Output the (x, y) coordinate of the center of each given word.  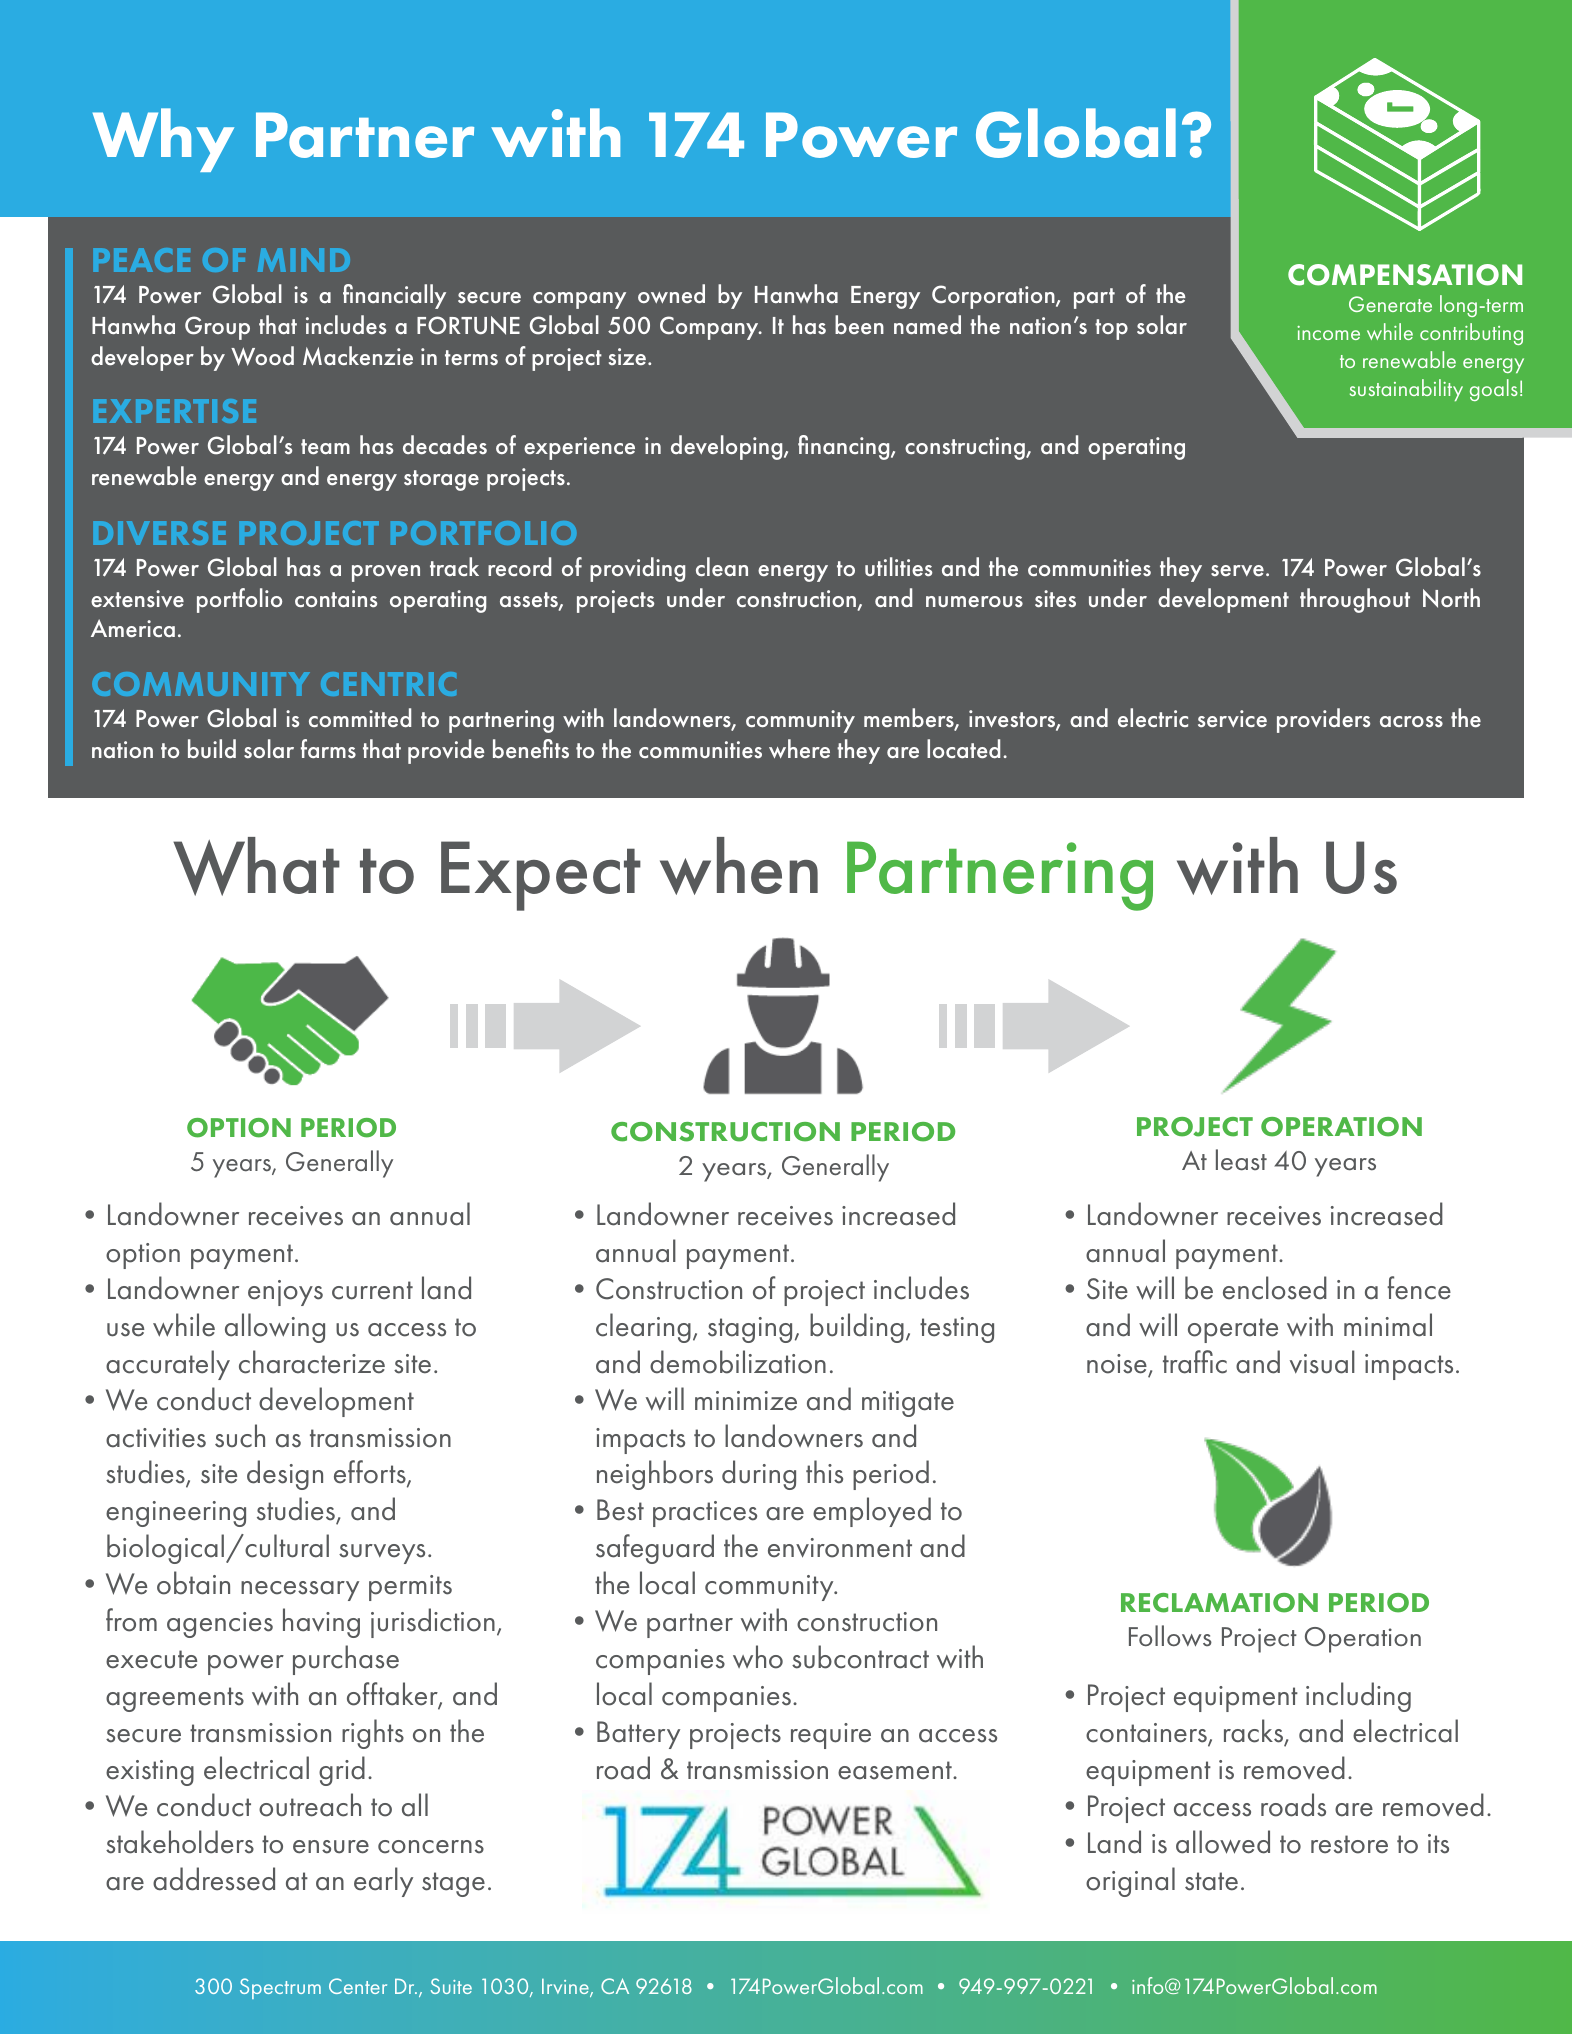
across (1411, 722)
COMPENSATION (1405, 275)
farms (328, 749)
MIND (304, 260)
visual (1322, 1362)
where (799, 748)
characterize (312, 1362)
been (859, 325)
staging (750, 1330)
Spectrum (280, 1988)
